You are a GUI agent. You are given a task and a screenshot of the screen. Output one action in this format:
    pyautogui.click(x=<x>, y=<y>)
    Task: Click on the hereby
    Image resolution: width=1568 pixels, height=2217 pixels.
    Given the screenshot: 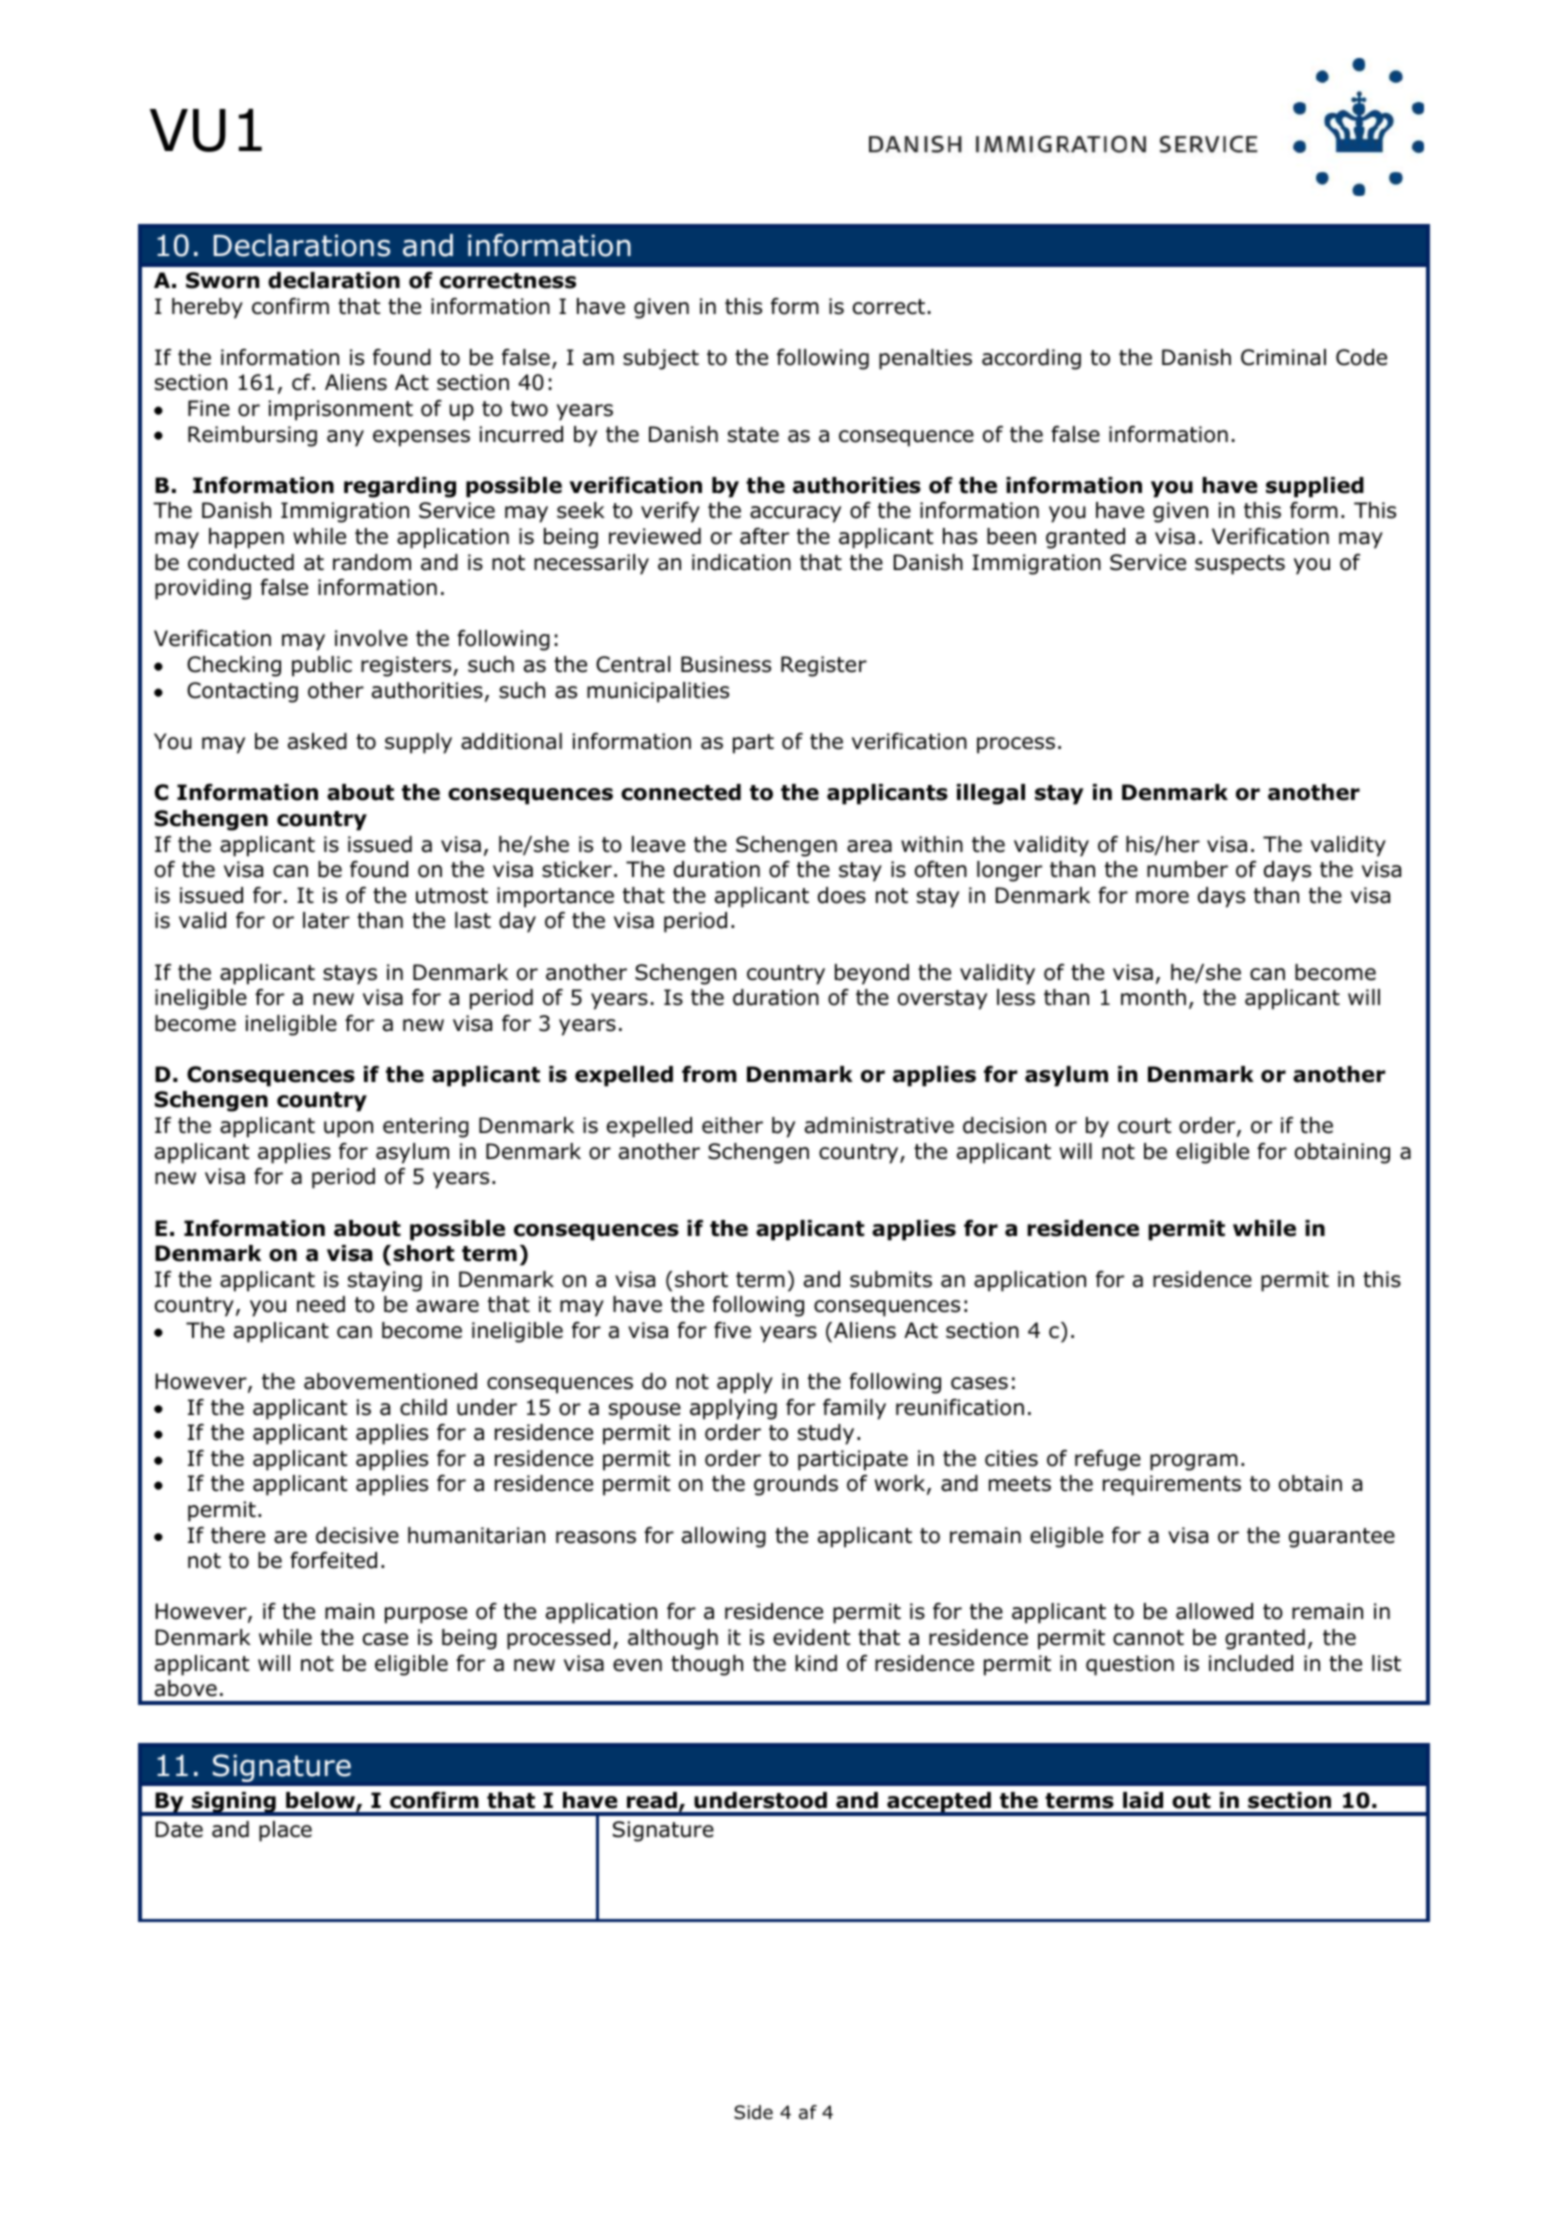 What is the action you would take?
    pyautogui.click(x=207, y=308)
